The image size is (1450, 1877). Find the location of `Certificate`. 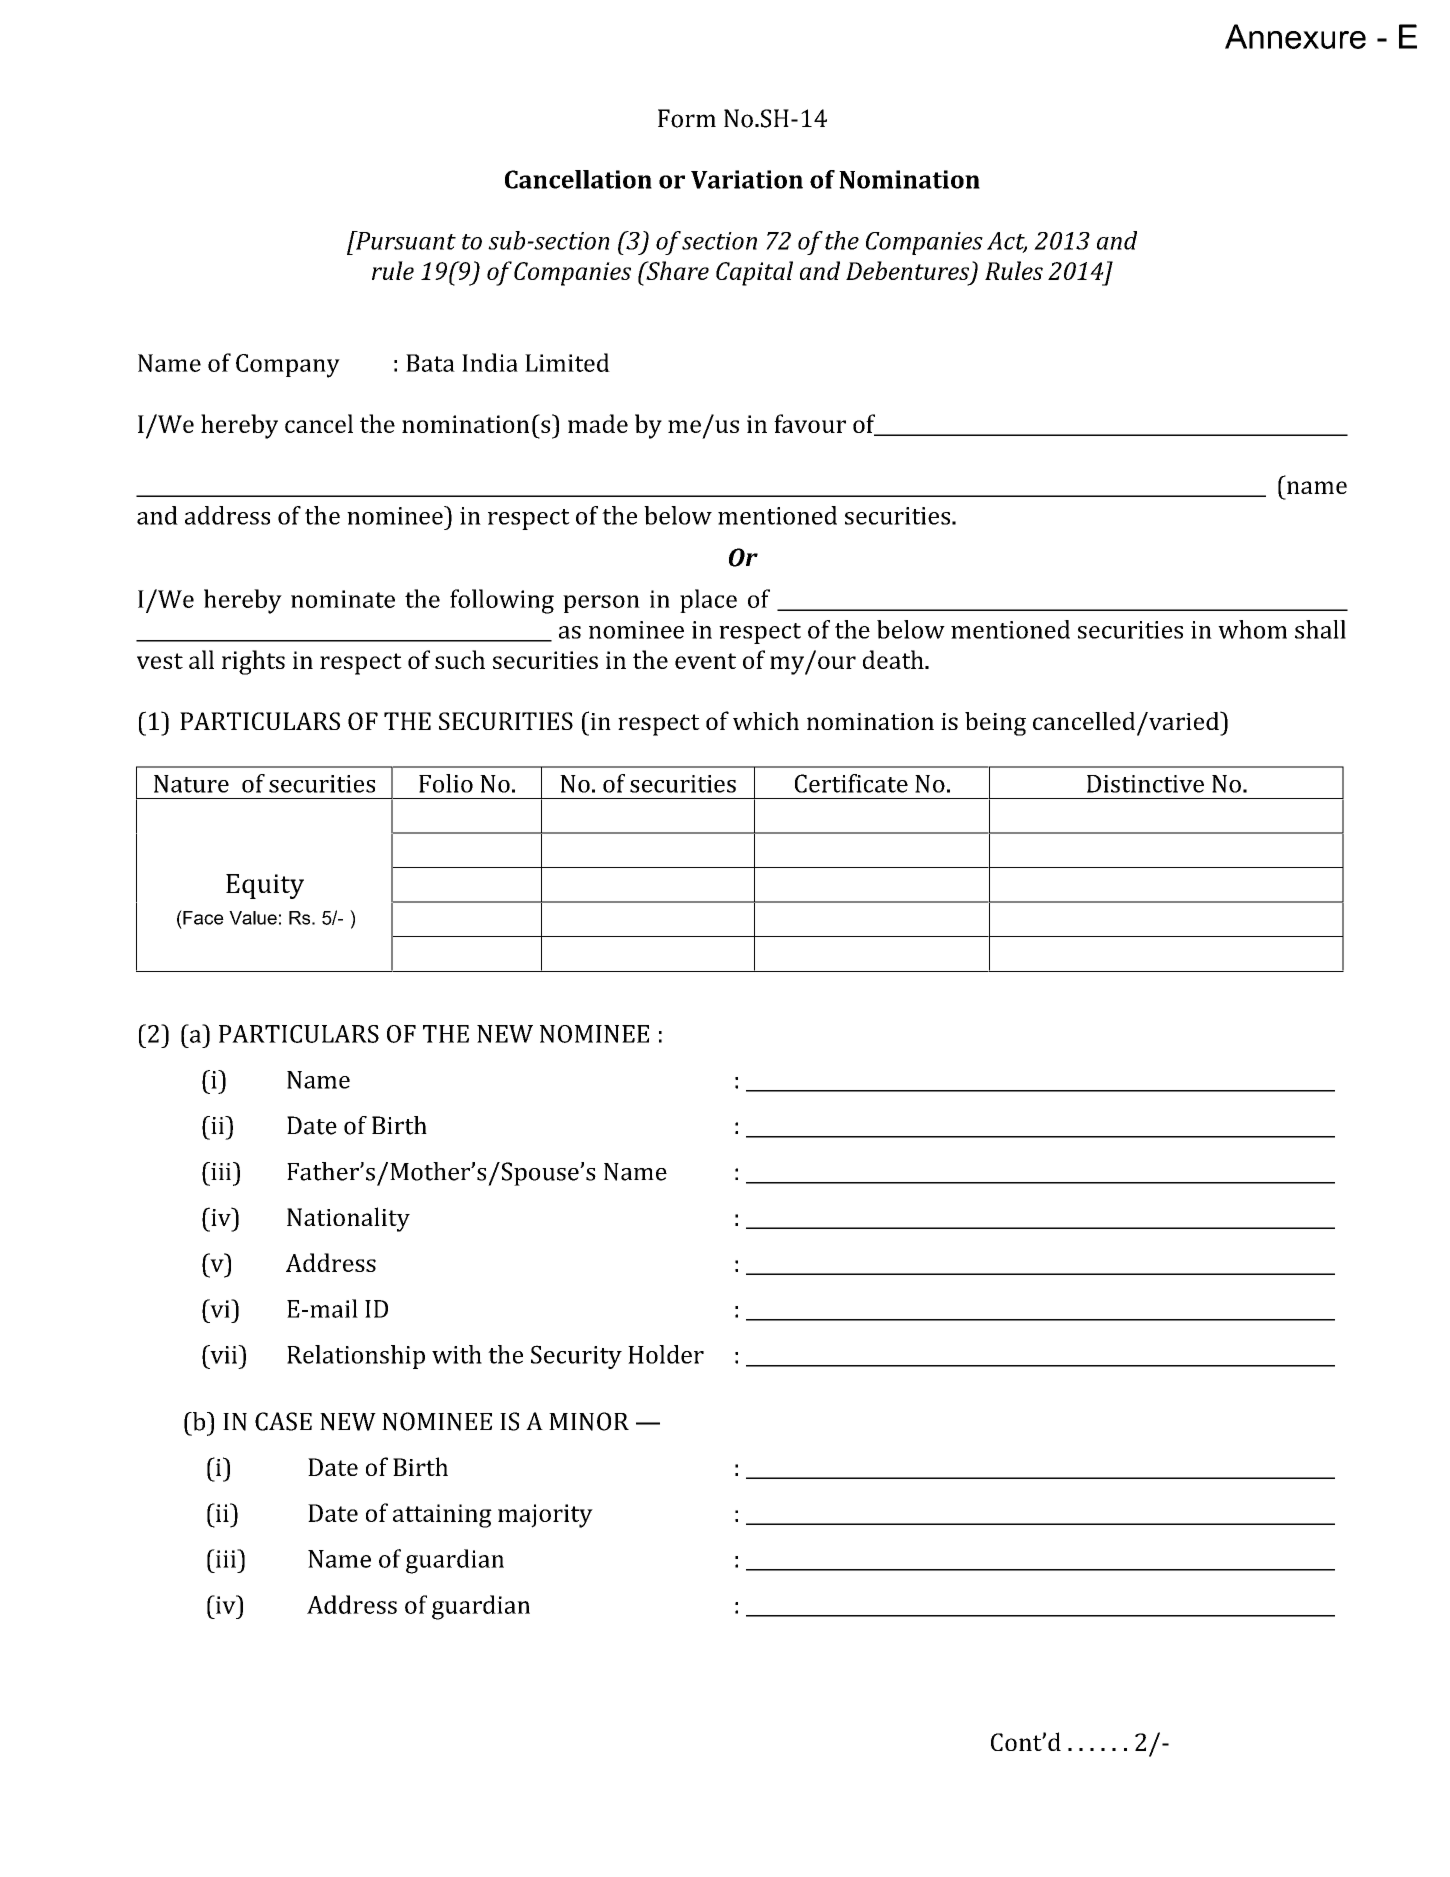

Certificate is located at coordinates (851, 783).
